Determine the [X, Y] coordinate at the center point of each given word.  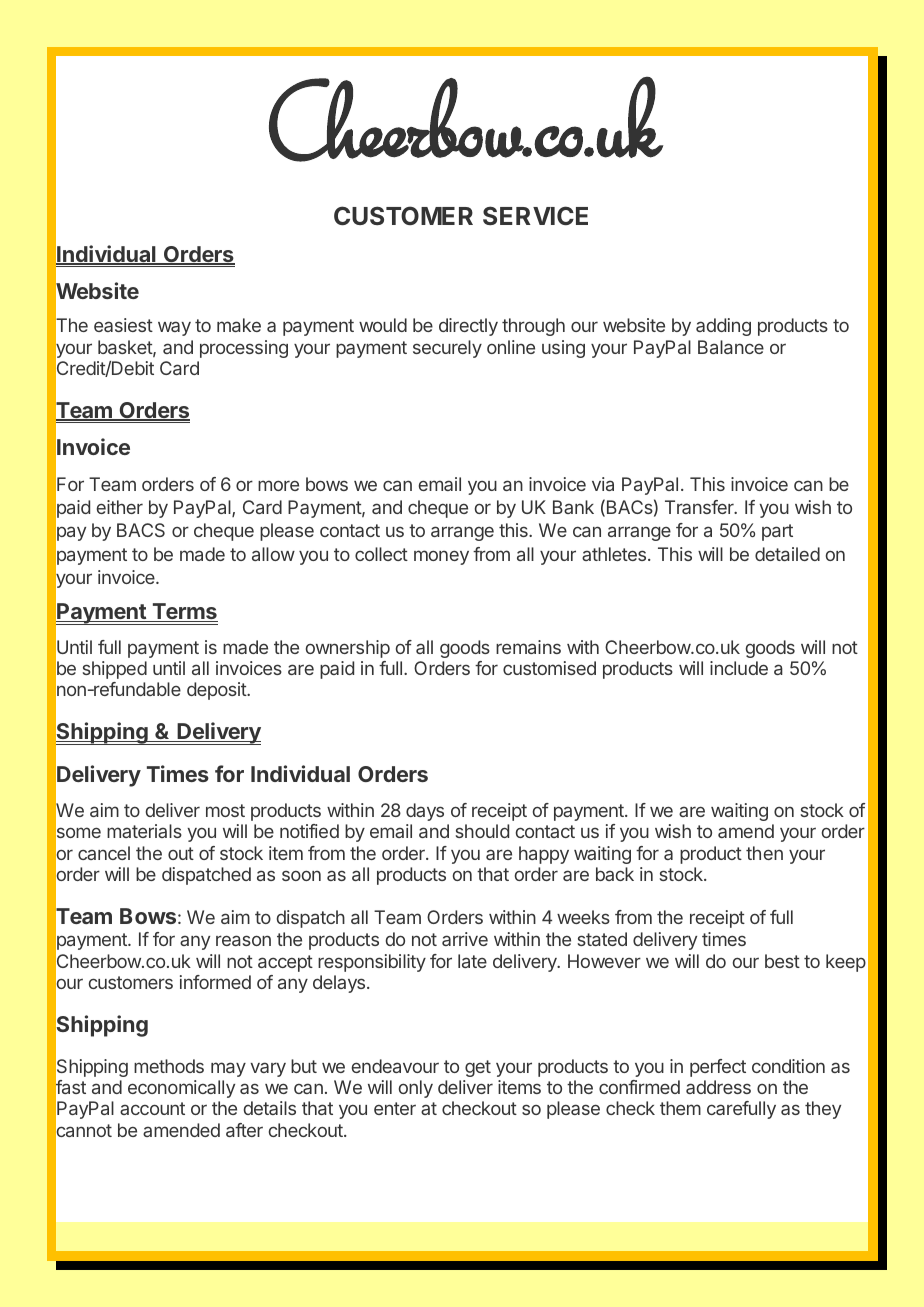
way [174, 328]
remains [528, 647]
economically [181, 1089]
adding [723, 327]
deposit [217, 691]
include [739, 668]
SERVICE [535, 215]
